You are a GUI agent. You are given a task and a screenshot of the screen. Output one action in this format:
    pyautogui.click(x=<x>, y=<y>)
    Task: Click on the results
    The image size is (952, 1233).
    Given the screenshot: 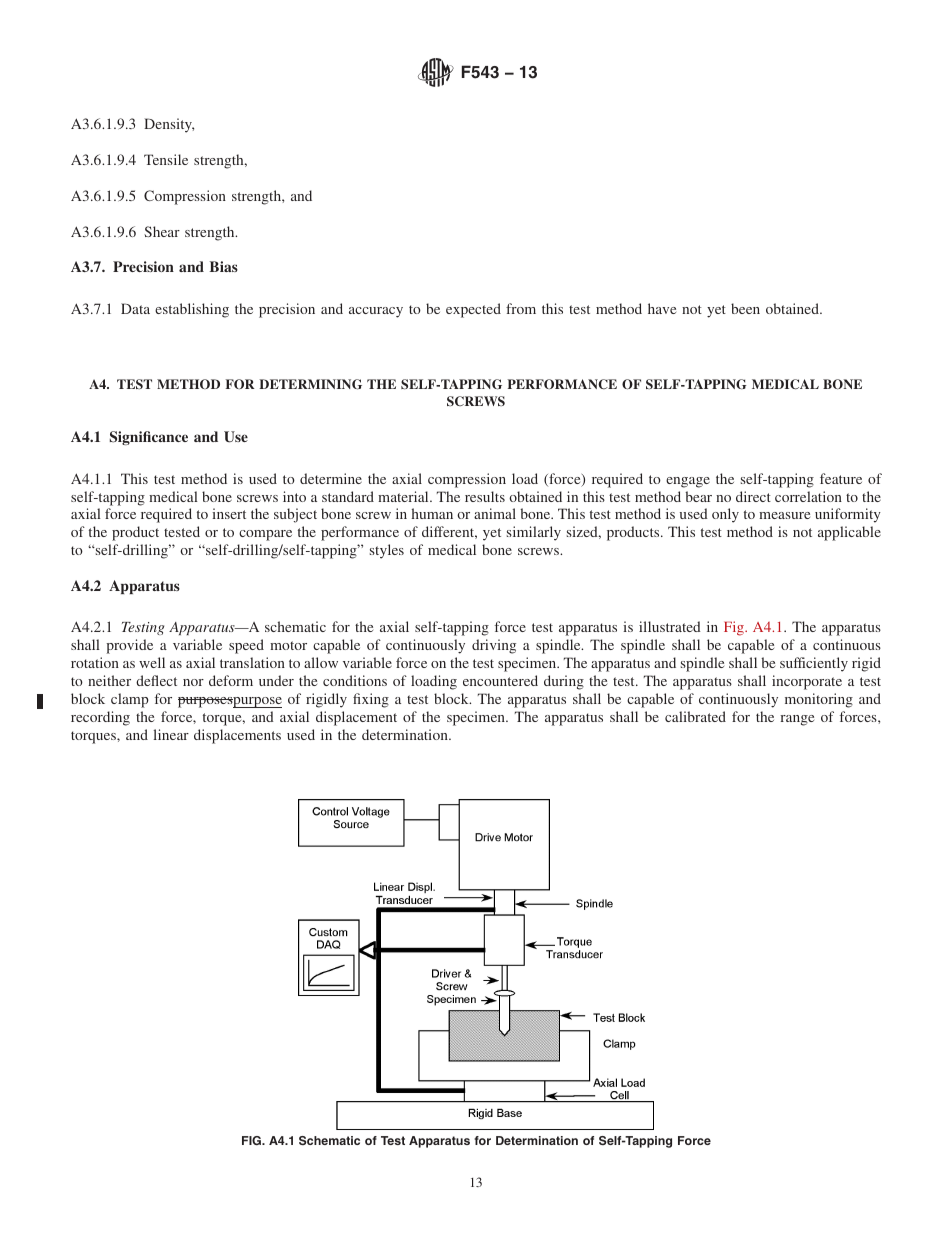 What is the action you would take?
    pyautogui.click(x=485, y=496)
